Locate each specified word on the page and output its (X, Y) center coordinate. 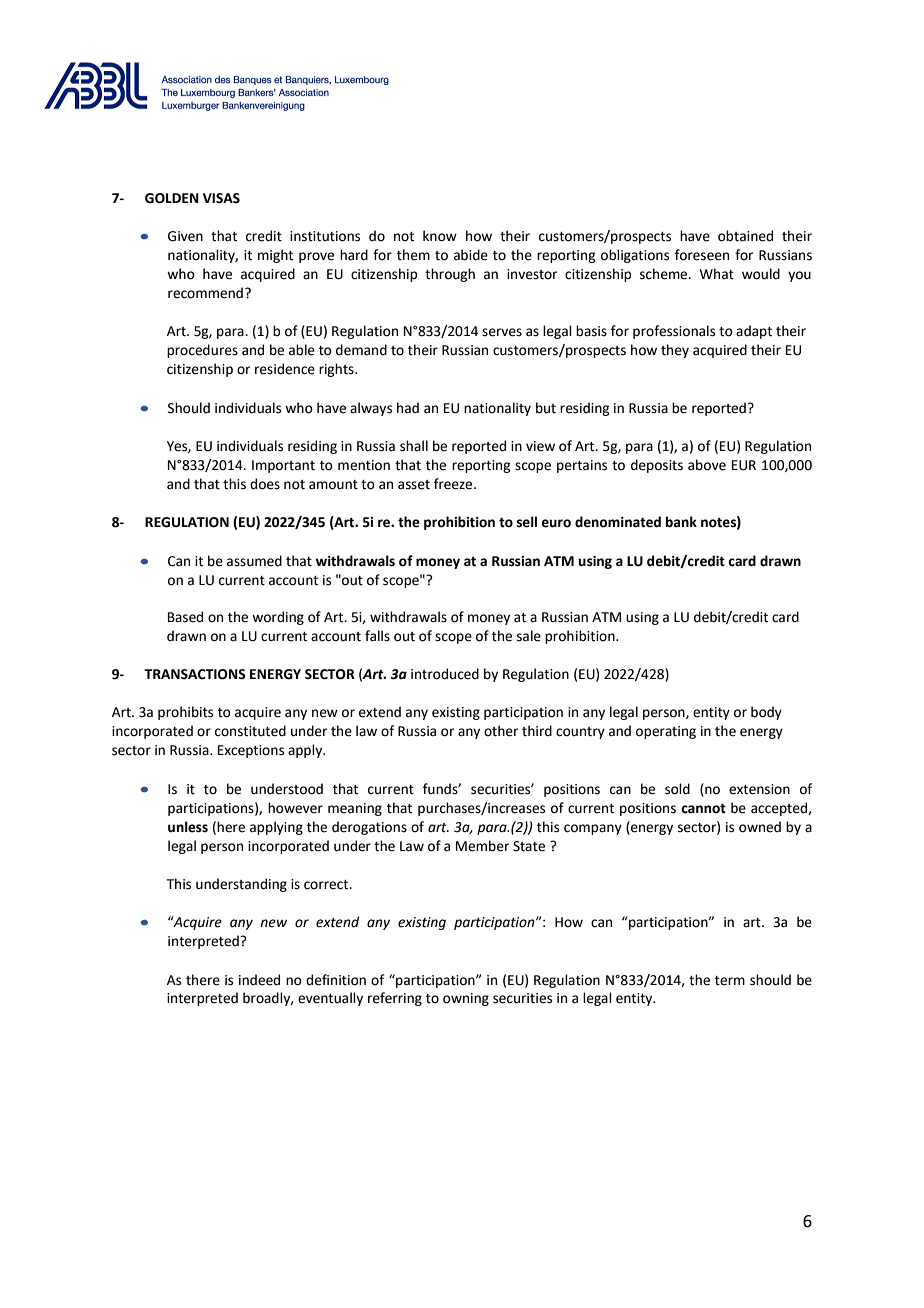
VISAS (221, 198)
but (546, 408)
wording (278, 618)
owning (466, 999)
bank (681, 522)
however (295, 808)
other (501, 731)
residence (285, 369)
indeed (259, 980)
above (707, 465)
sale (529, 636)
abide (471, 255)
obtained (745, 236)
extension (759, 789)
